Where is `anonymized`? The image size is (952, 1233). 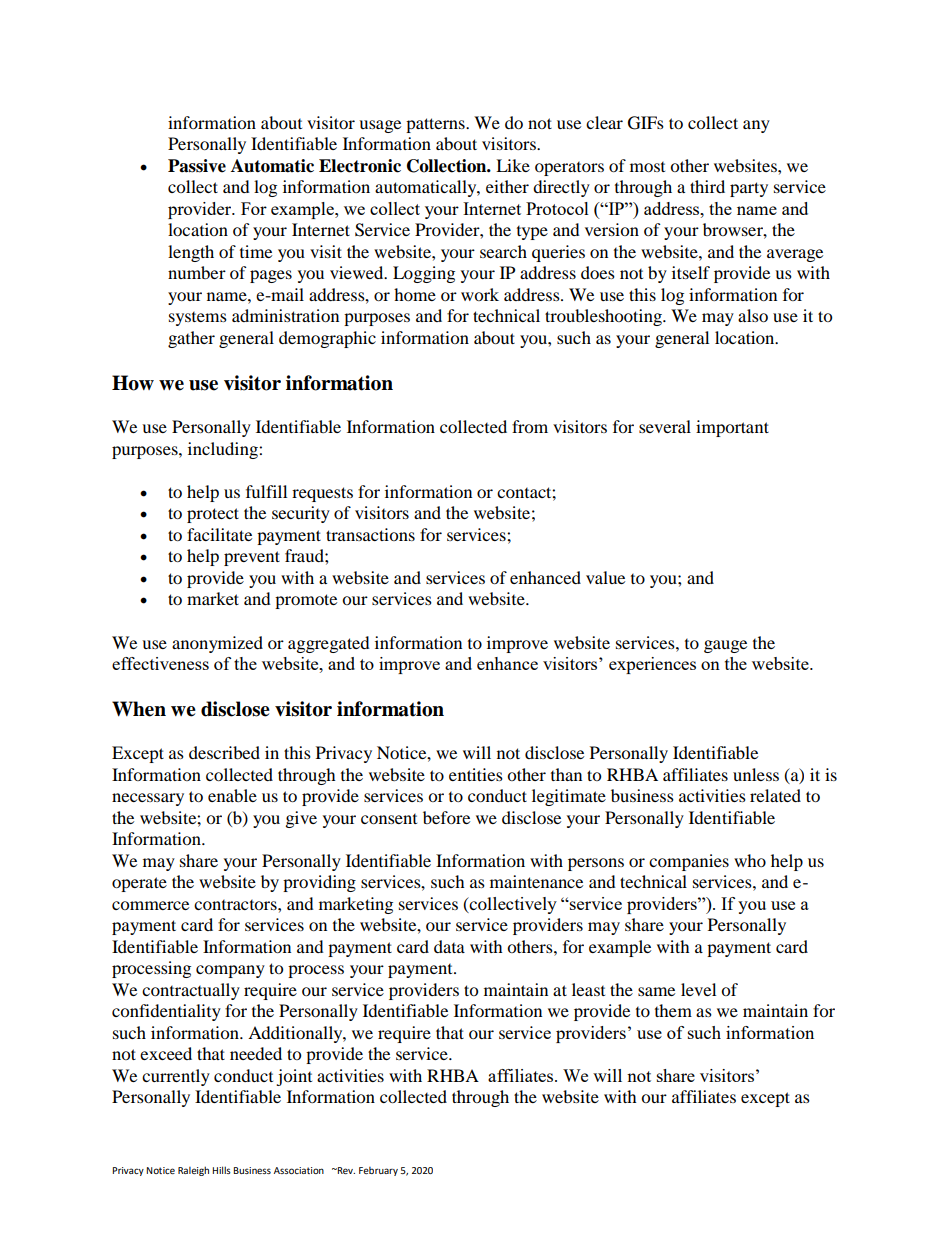
anonymized is located at coordinates (217, 644).
